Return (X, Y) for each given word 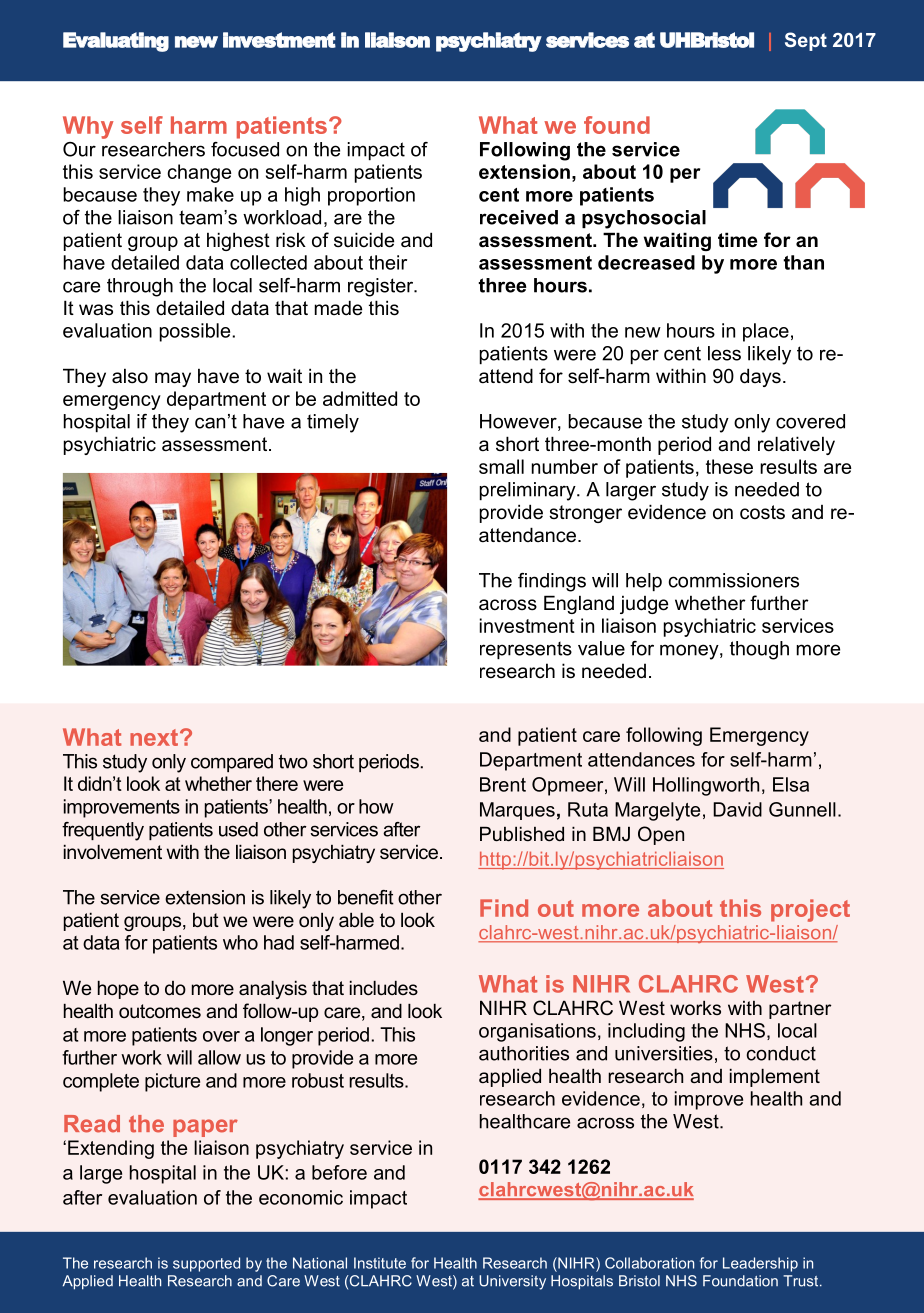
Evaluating (116, 42)
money (690, 652)
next (154, 737)
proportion (371, 196)
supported (206, 1264)
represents (526, 650)
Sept (806, 41)
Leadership (760, 1264)
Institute (380, 1263)
